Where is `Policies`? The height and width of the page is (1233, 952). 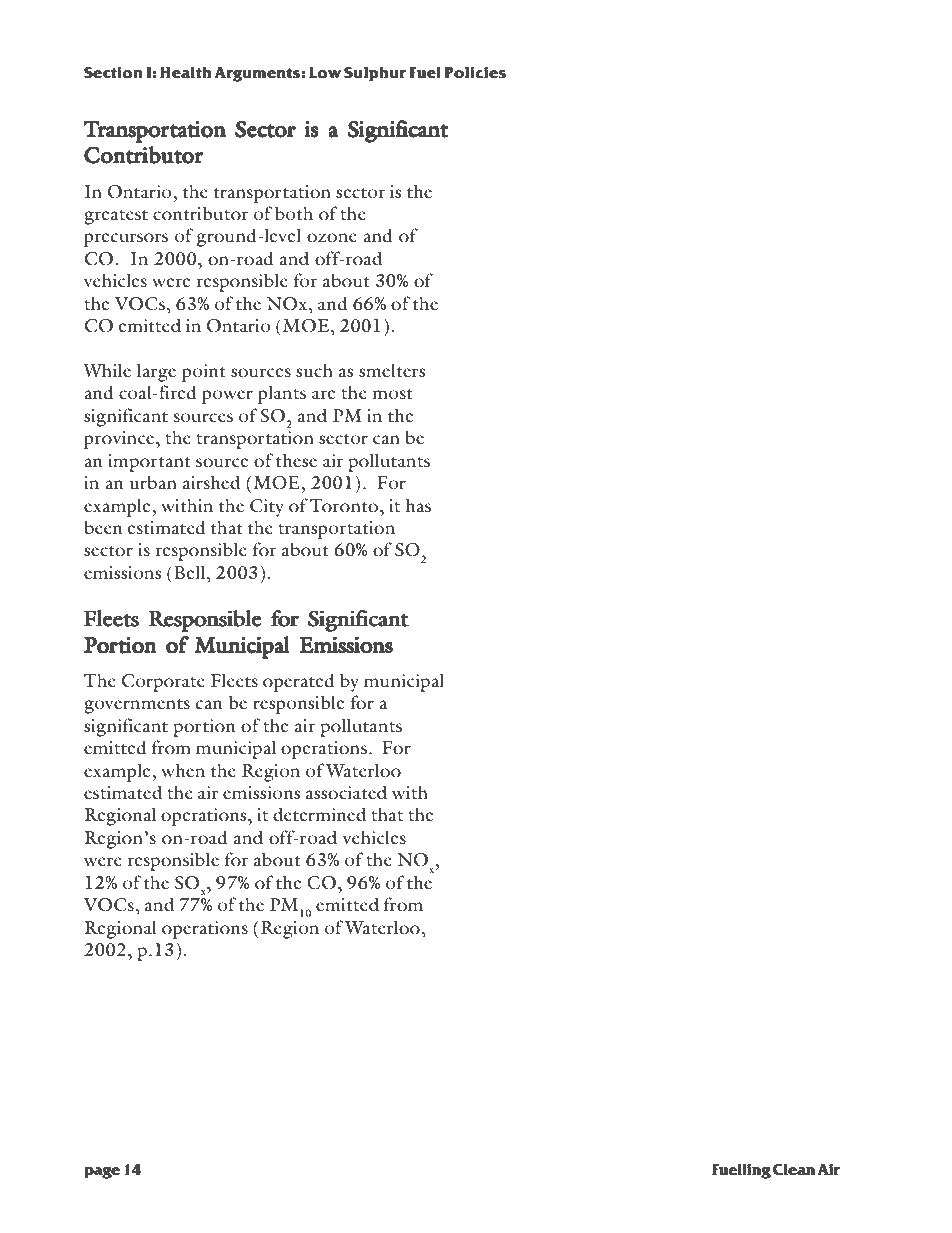 Policies is located at coordinates (475, 72).
